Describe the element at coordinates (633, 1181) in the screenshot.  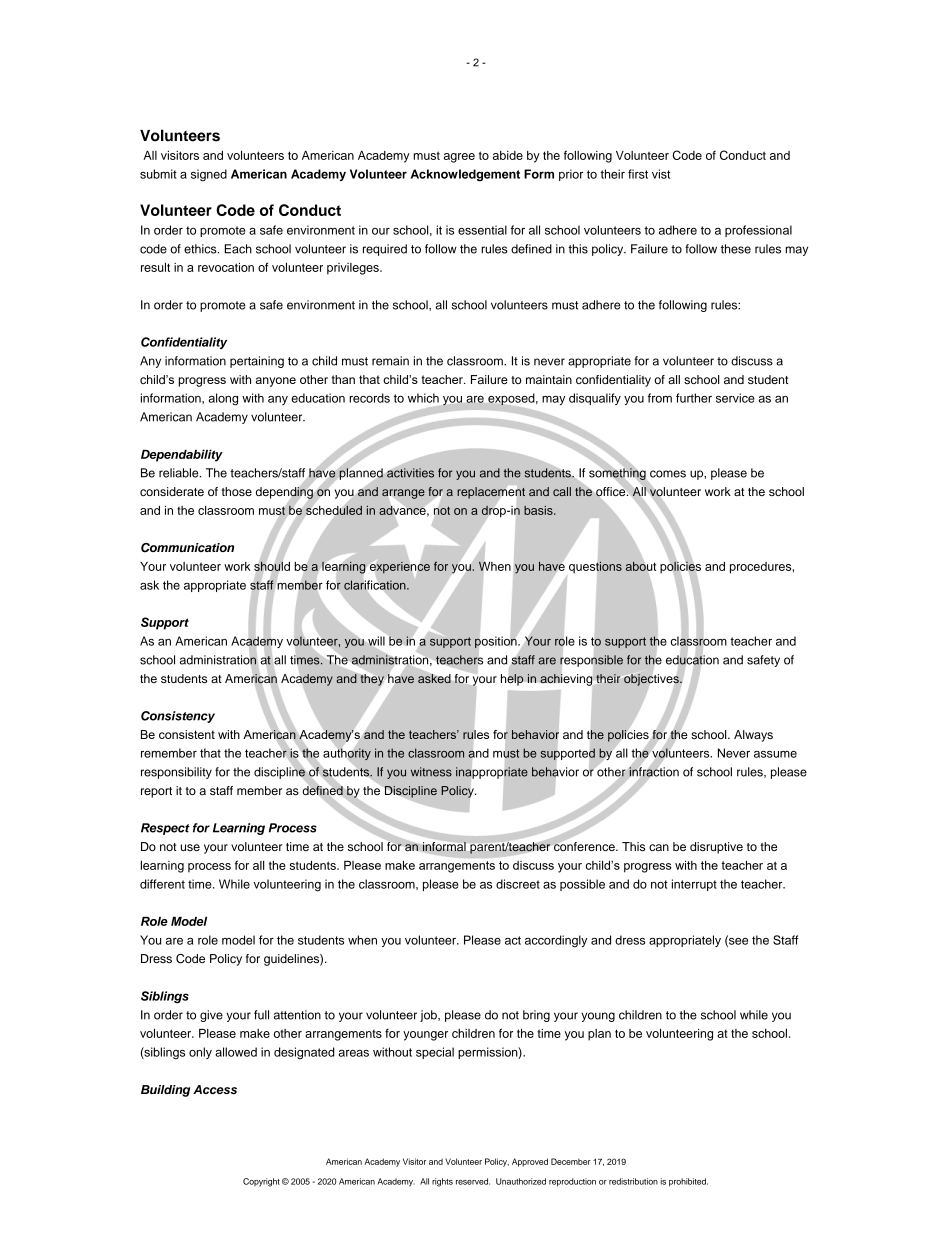
I see `redistribution` at that location.
